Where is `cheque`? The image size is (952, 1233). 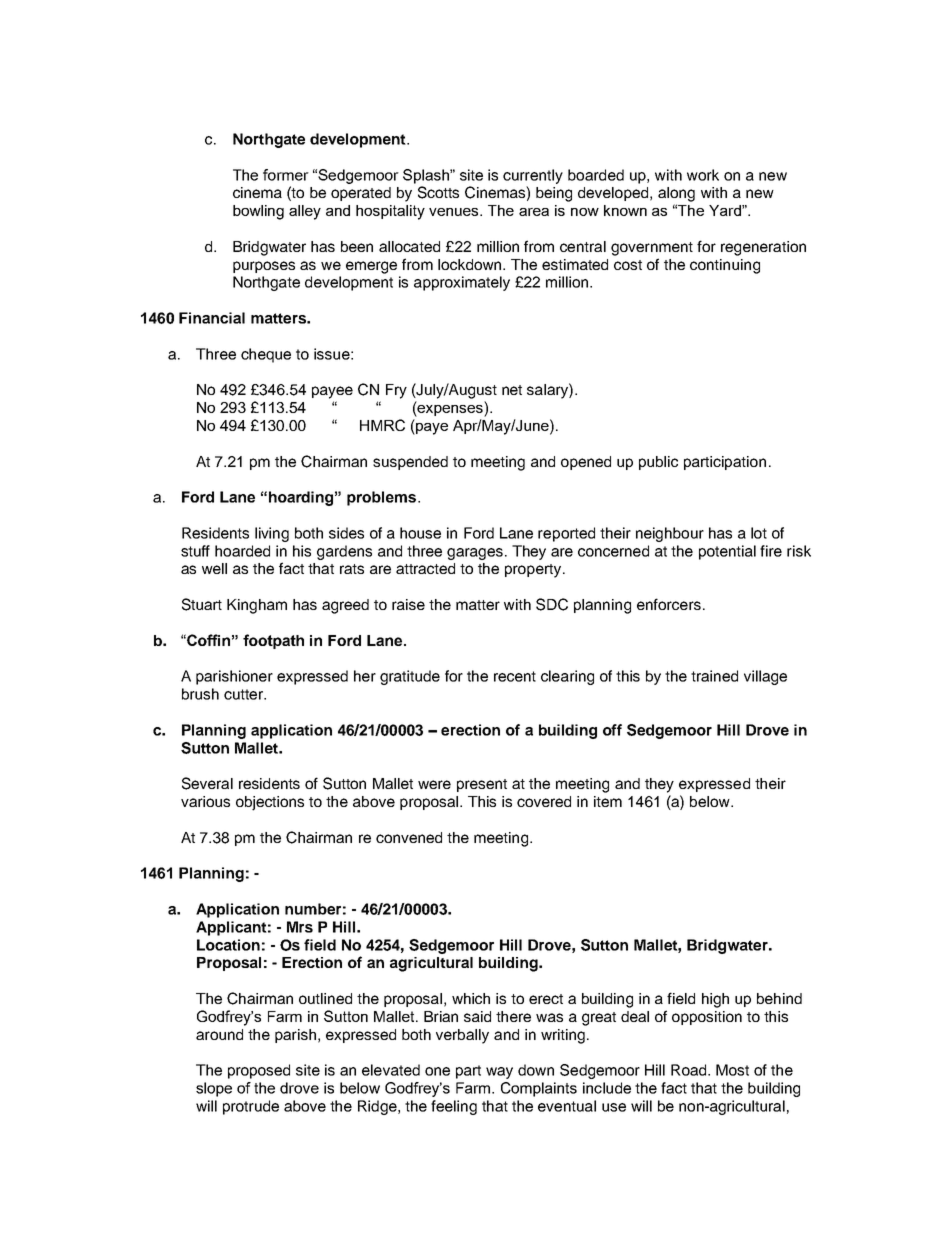 cheque is located at coordinates (266, 355).
